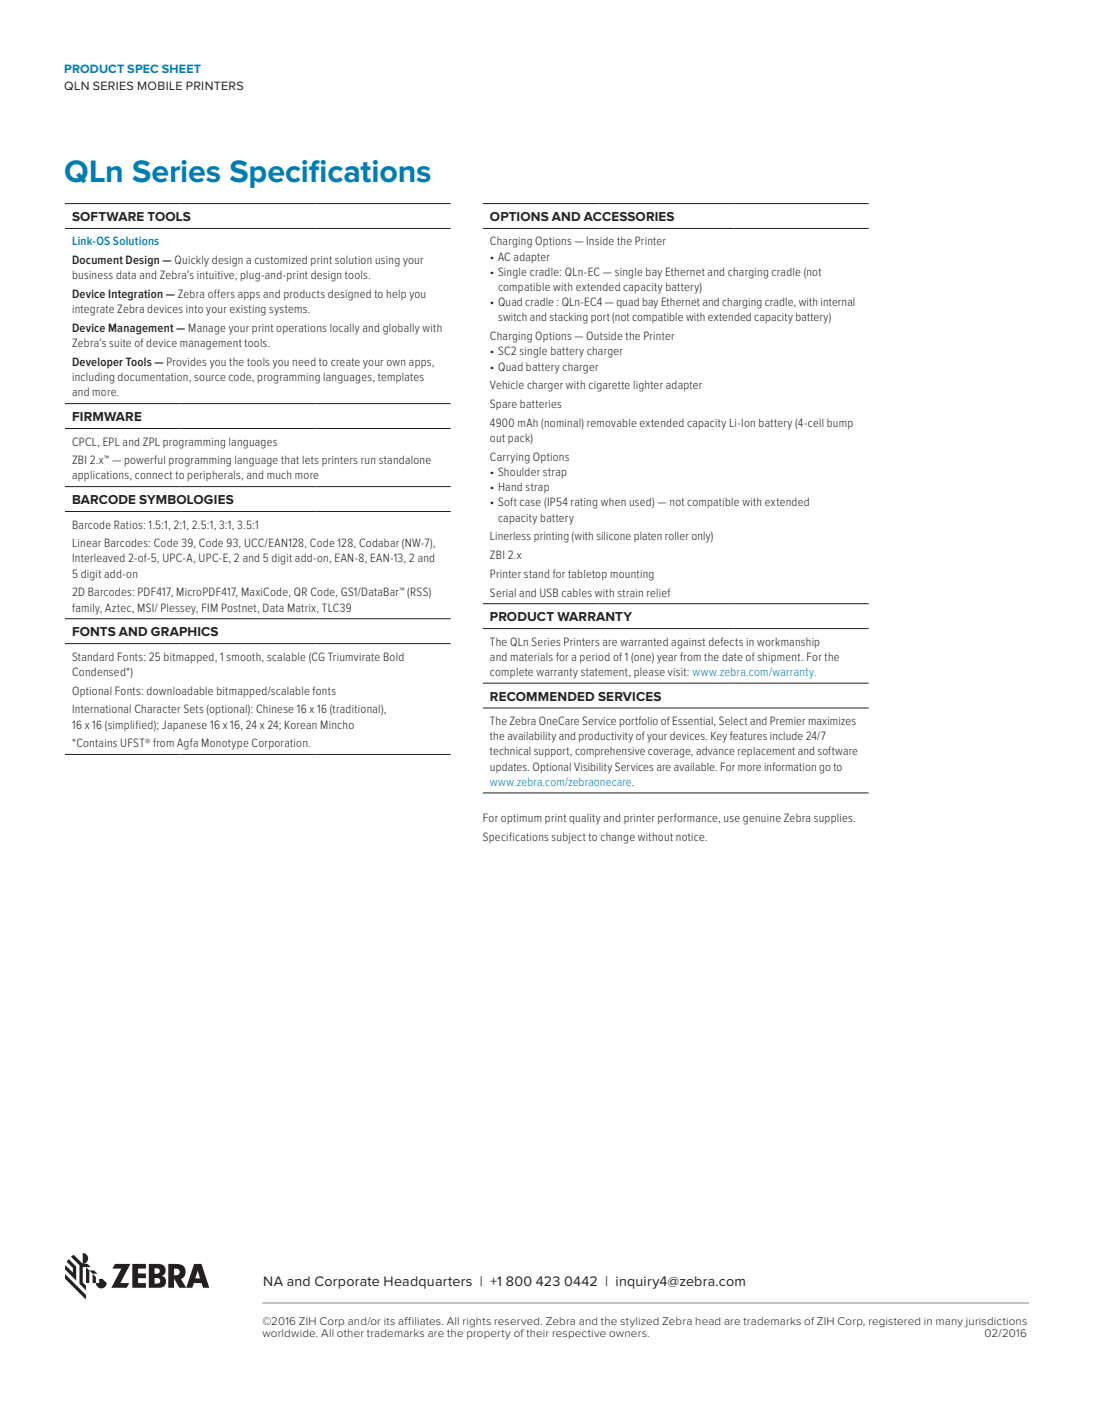  I want to click on batteries, so click(541, 404).
